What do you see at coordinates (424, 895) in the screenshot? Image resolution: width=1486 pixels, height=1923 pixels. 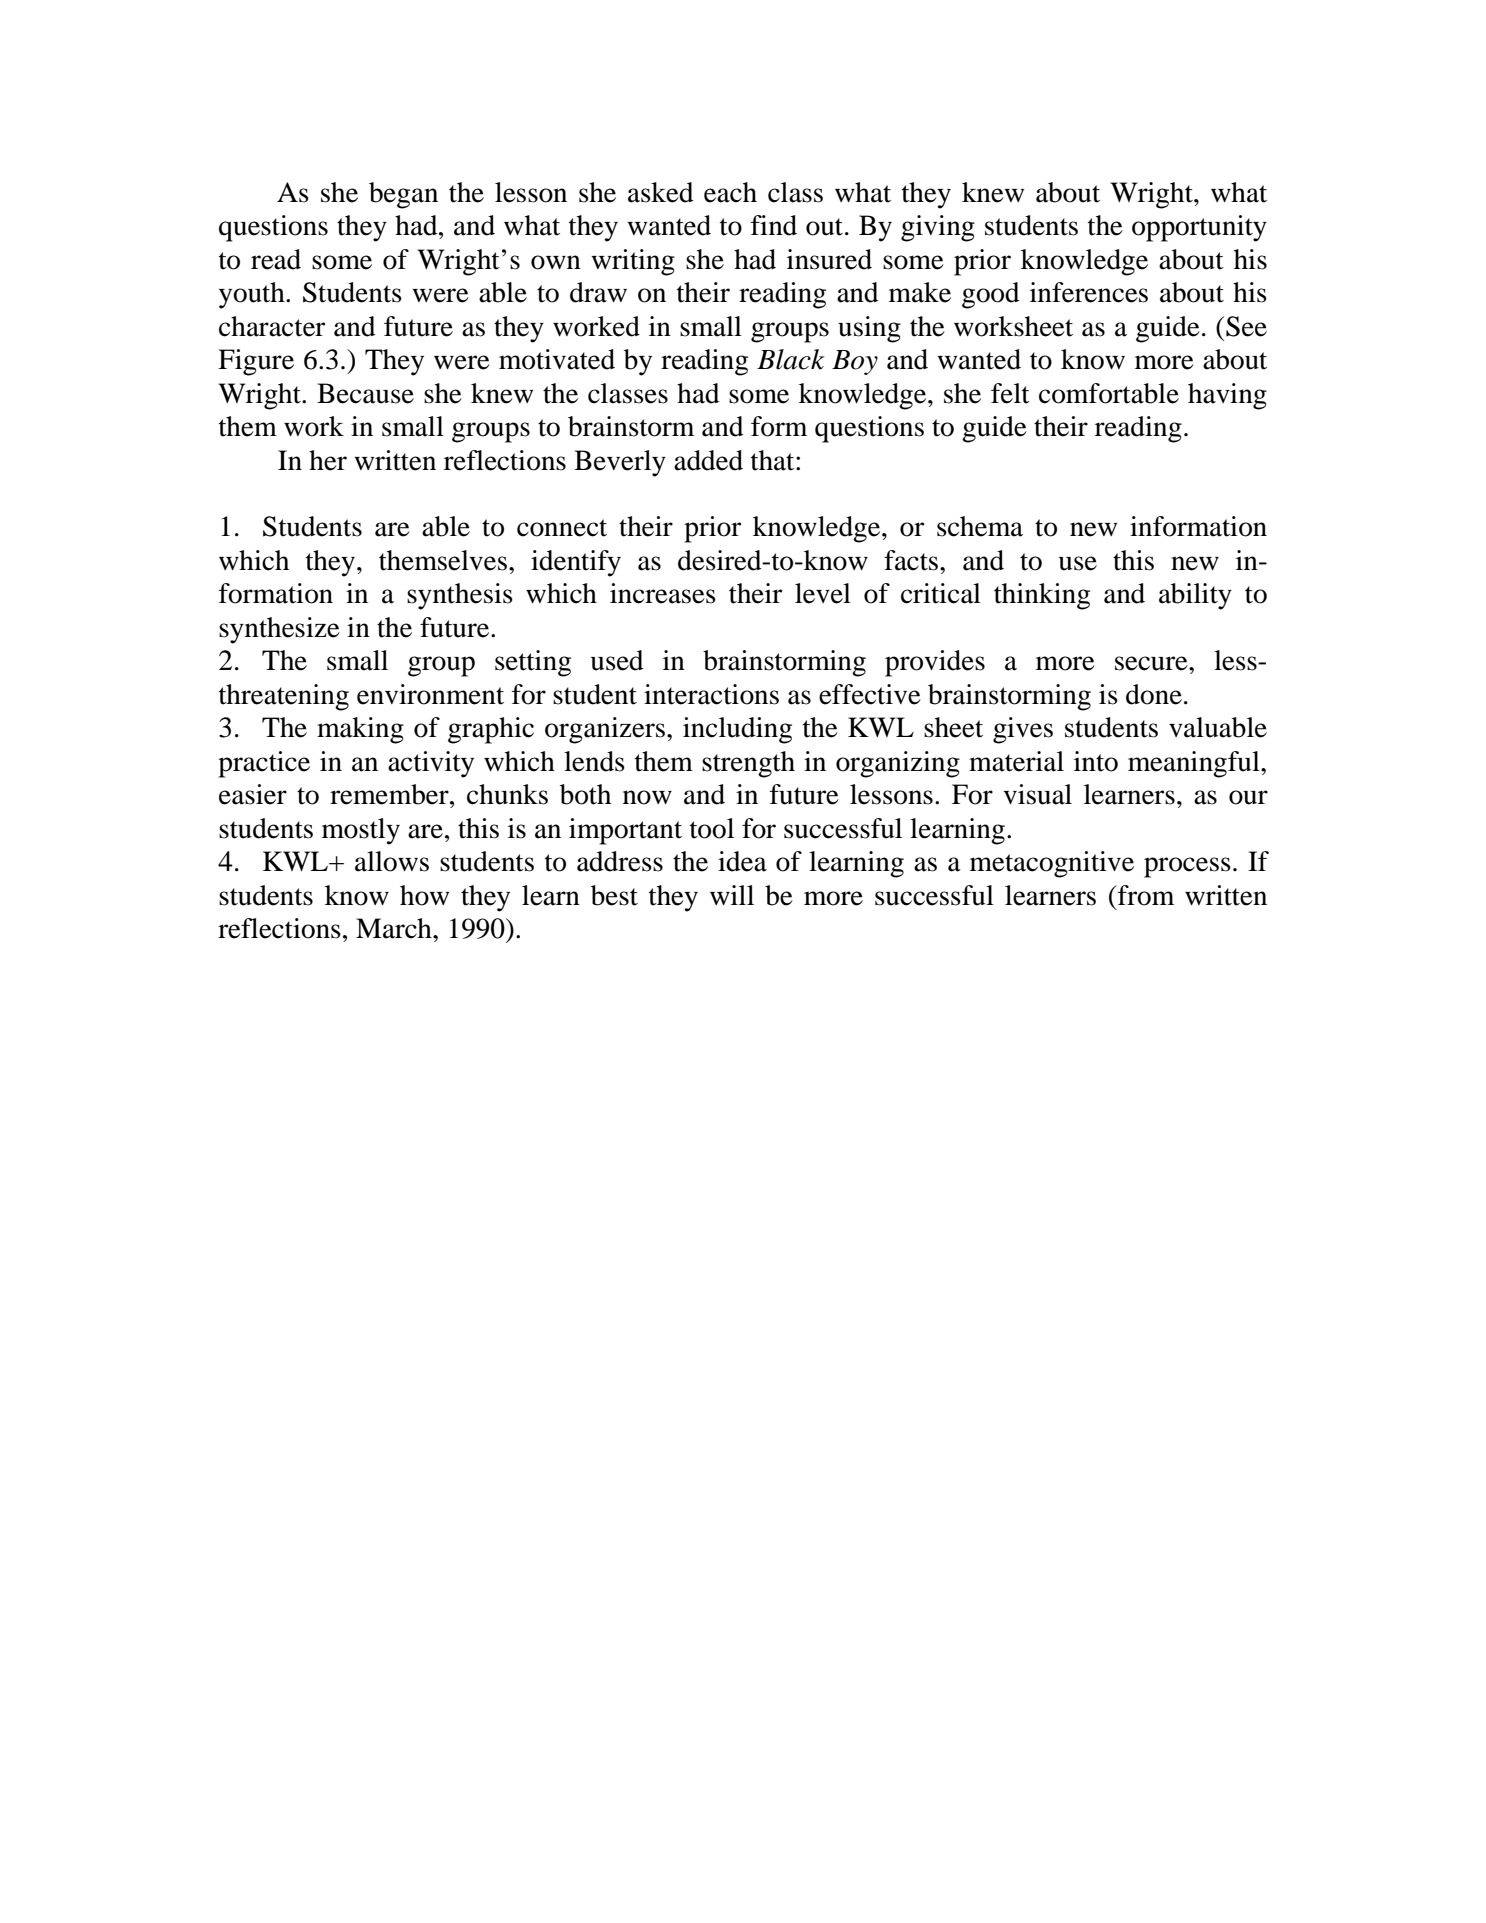 I see `how` at bounding box center [424, 895].
